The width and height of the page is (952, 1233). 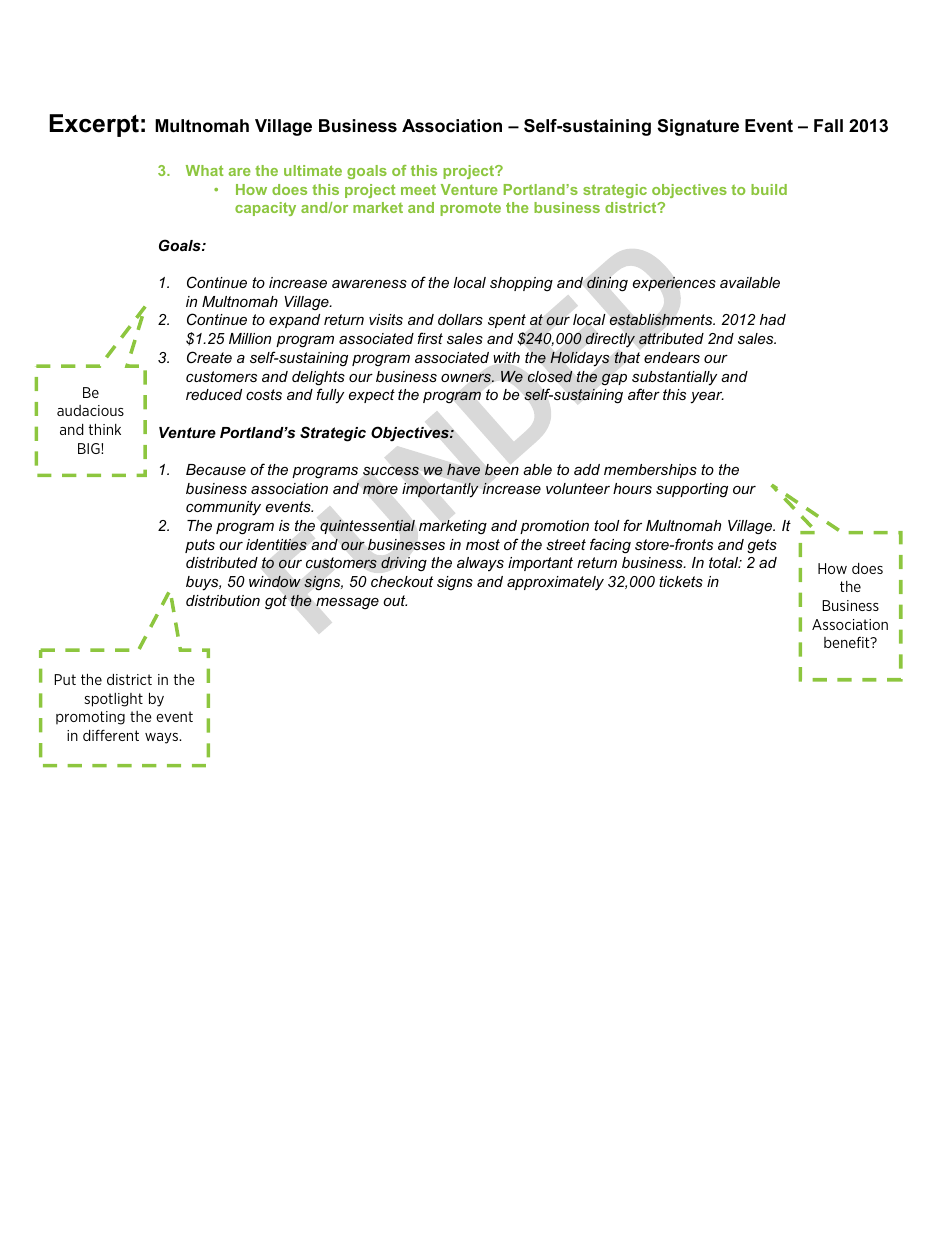 I want to click on spotlight, so click(x=113, y=700).
